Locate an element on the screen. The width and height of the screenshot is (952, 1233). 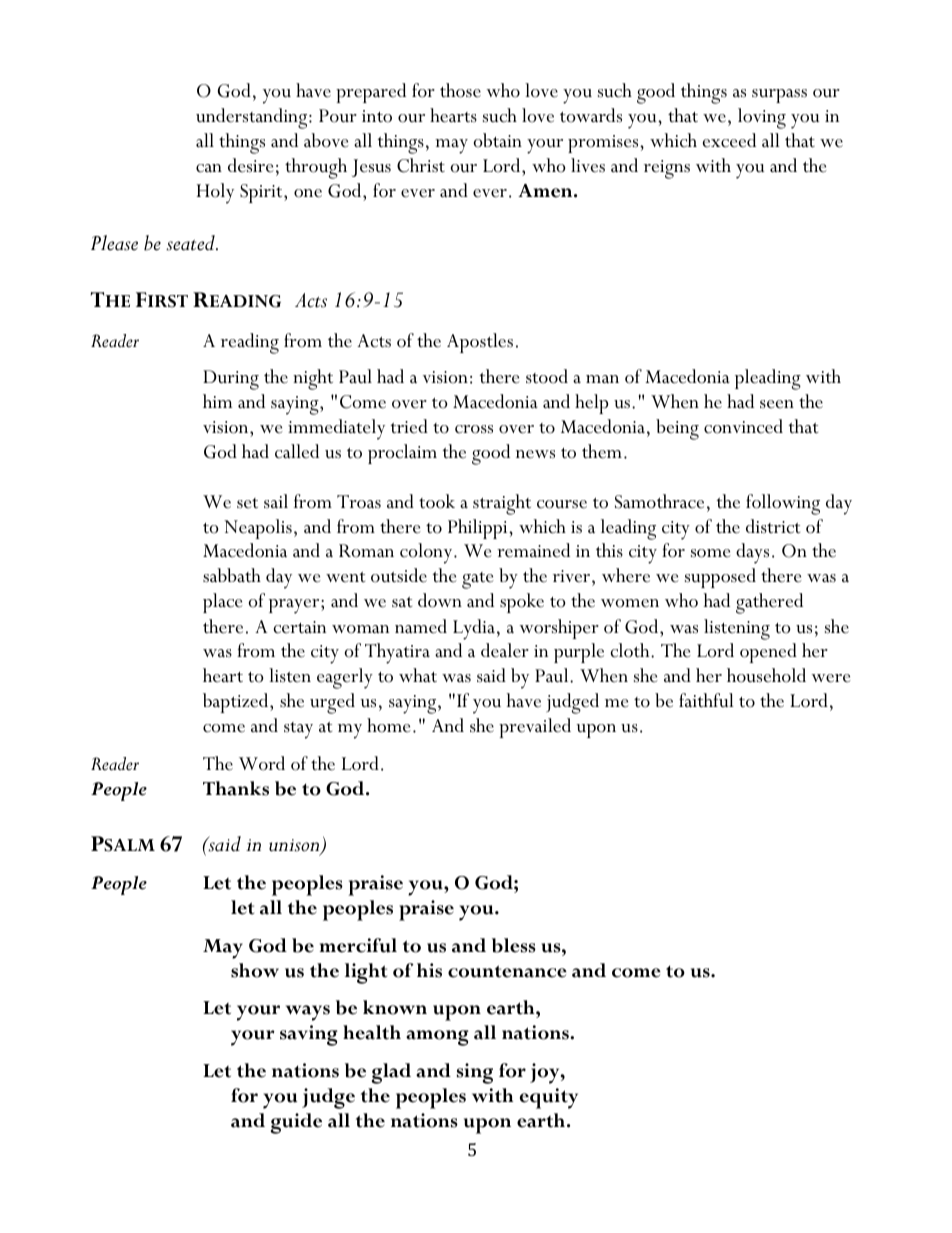
district is located at coordinates (773, 526).
